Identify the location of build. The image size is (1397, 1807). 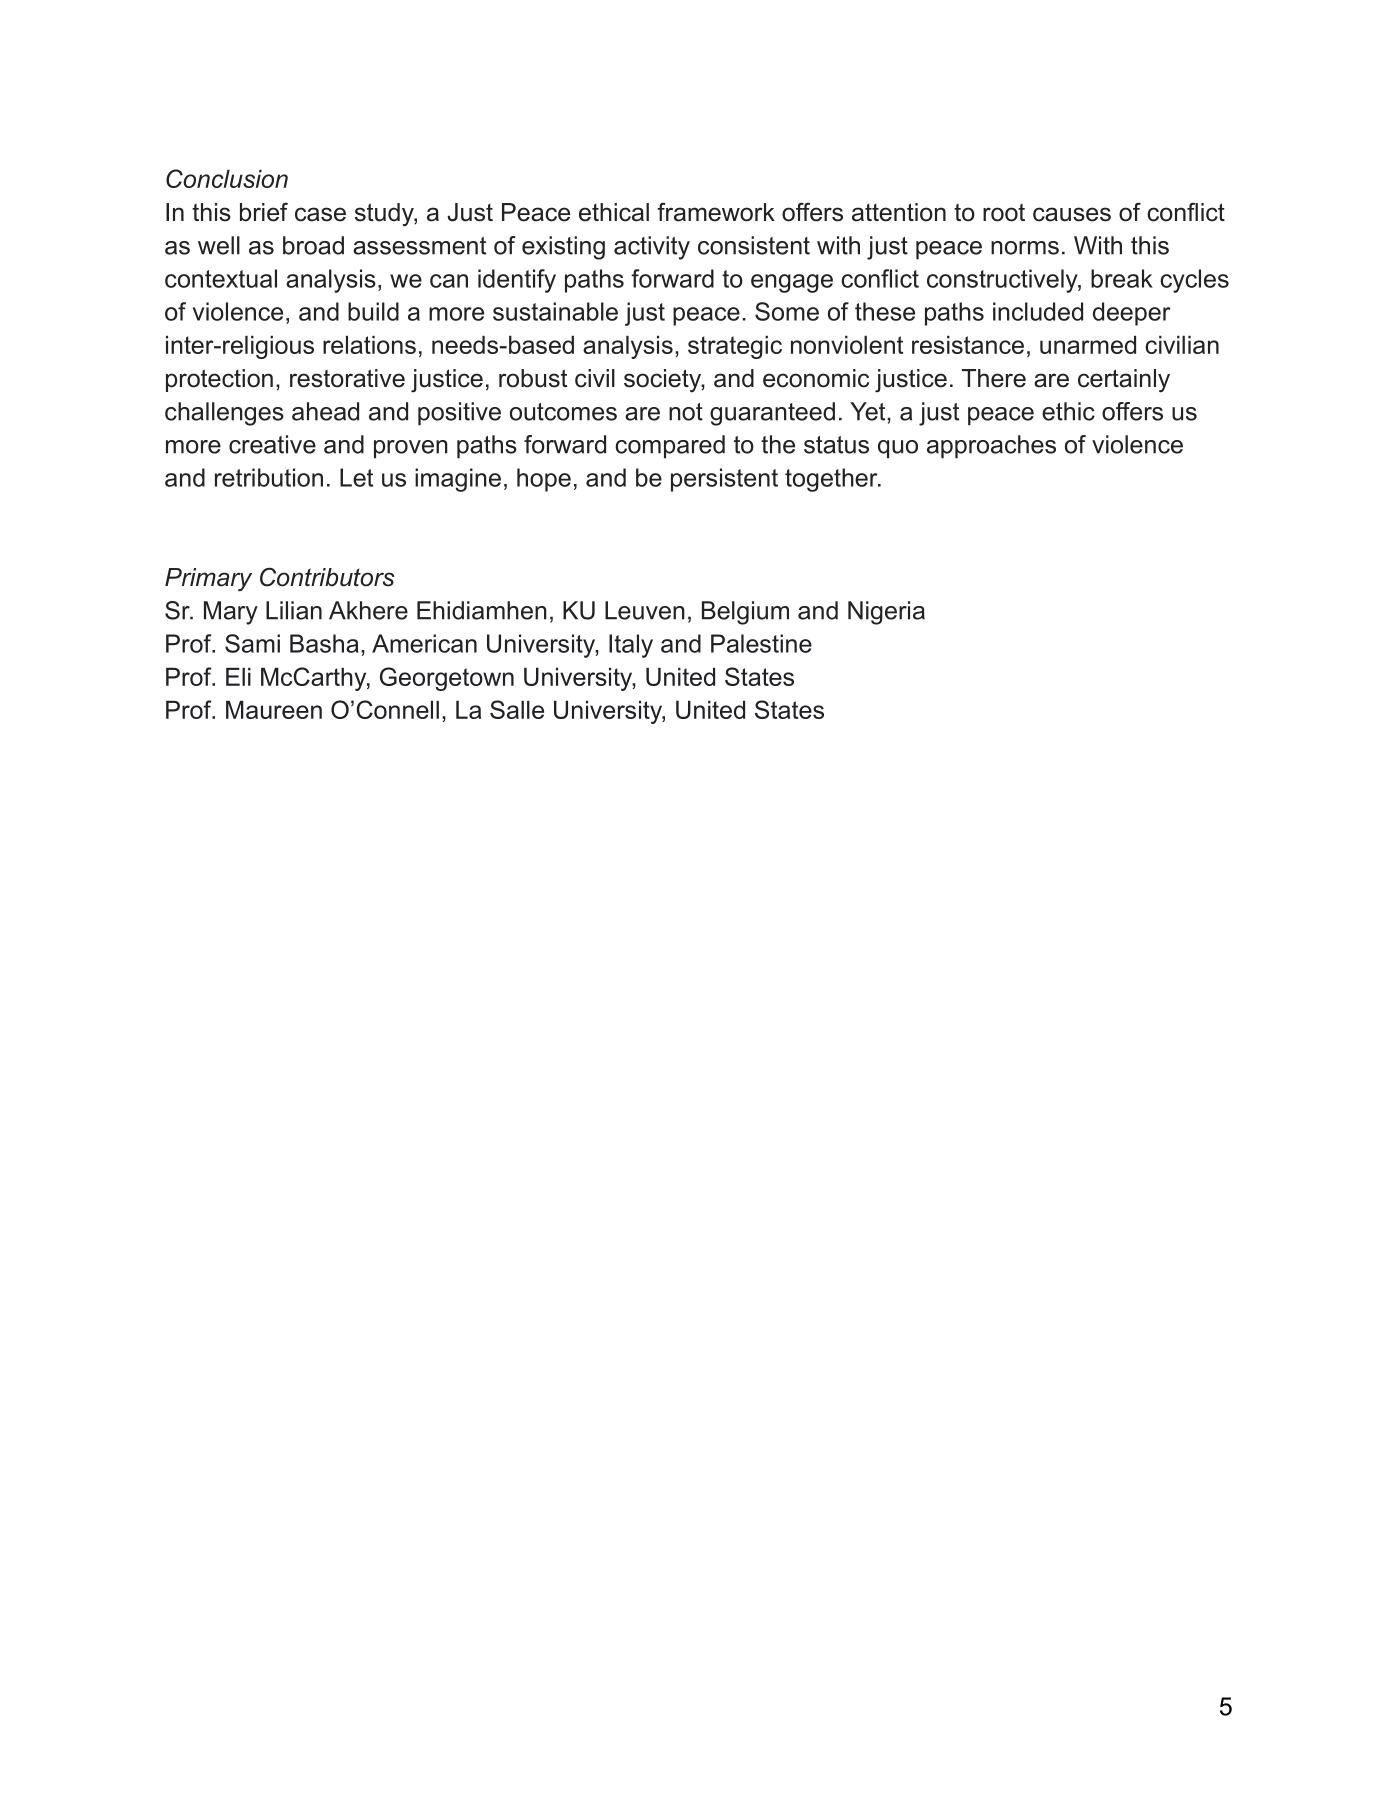
(373, 311).
